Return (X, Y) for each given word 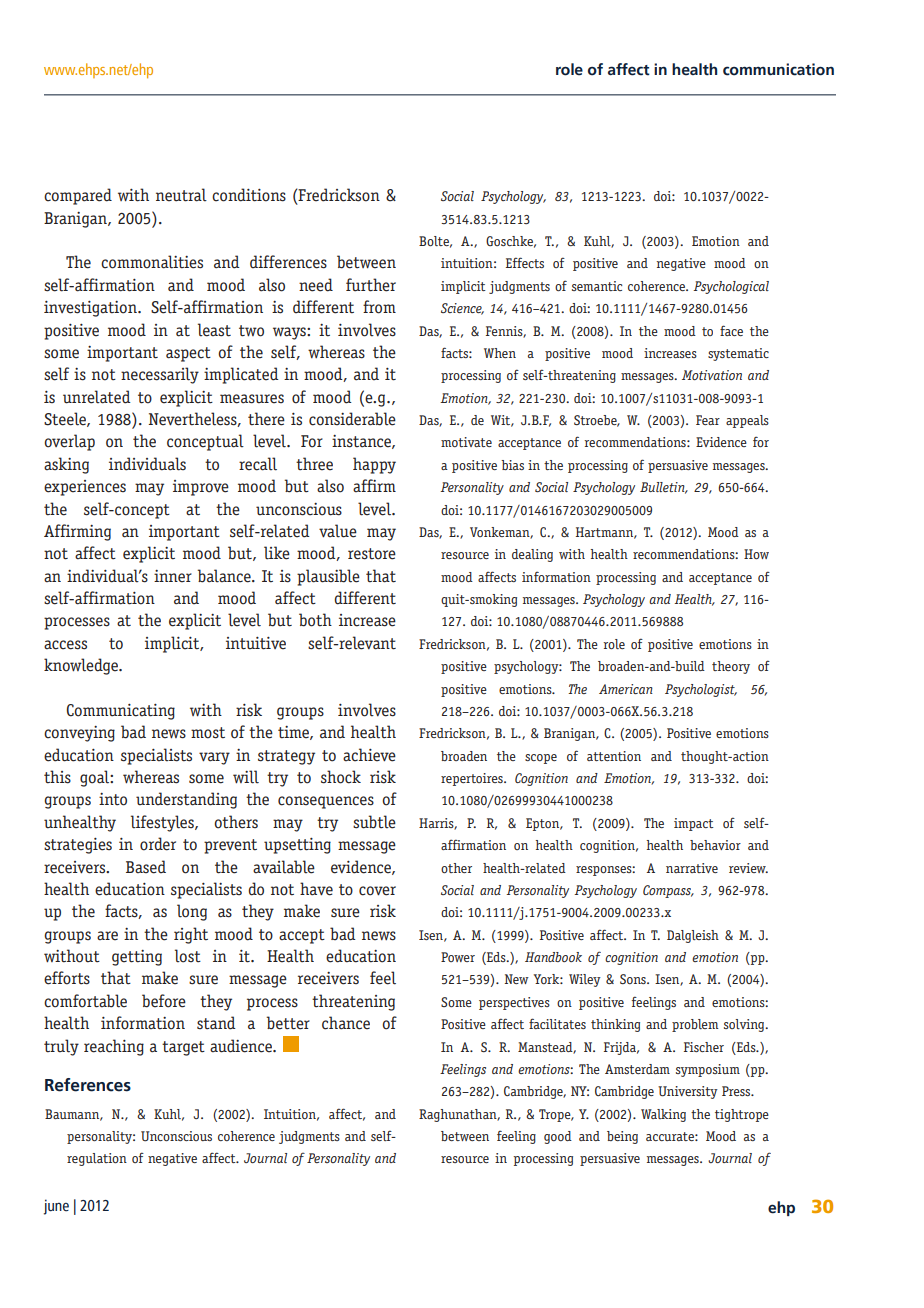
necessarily (160, 375)
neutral (181, 195)
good (558, 1137)
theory (731, 667)
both (315, 620)
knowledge (82, 666)
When (500, 353)
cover (377, 891)
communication (778, 69)
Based (146, 867)
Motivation (712, 375)
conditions (249, 195)
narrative (692, 868)
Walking (663, 1115)
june (56, 1207)
